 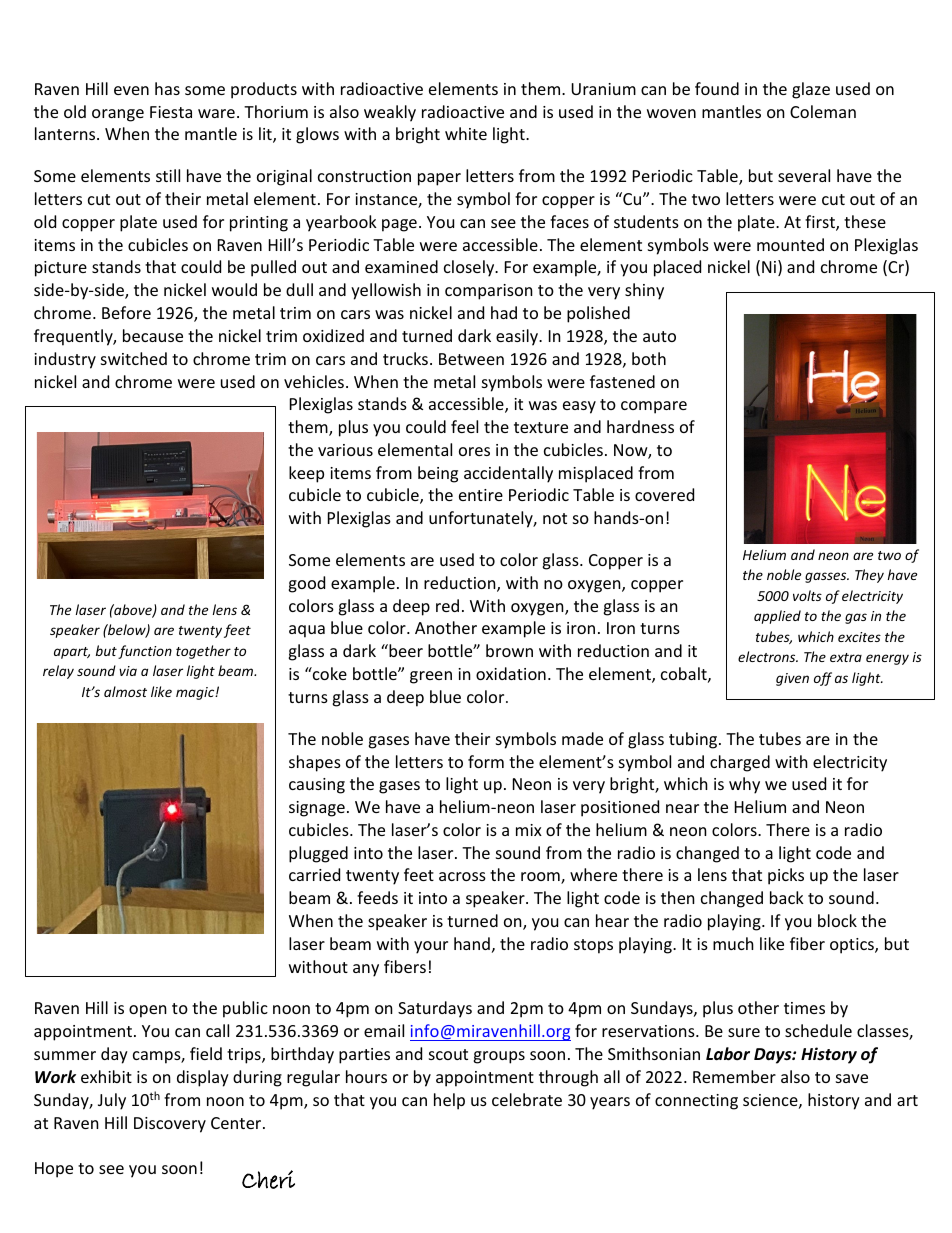 What do you see at coordinates (696, 1102) in the screenshot?
I see `connecting` at bounding box center [696, 1102].
